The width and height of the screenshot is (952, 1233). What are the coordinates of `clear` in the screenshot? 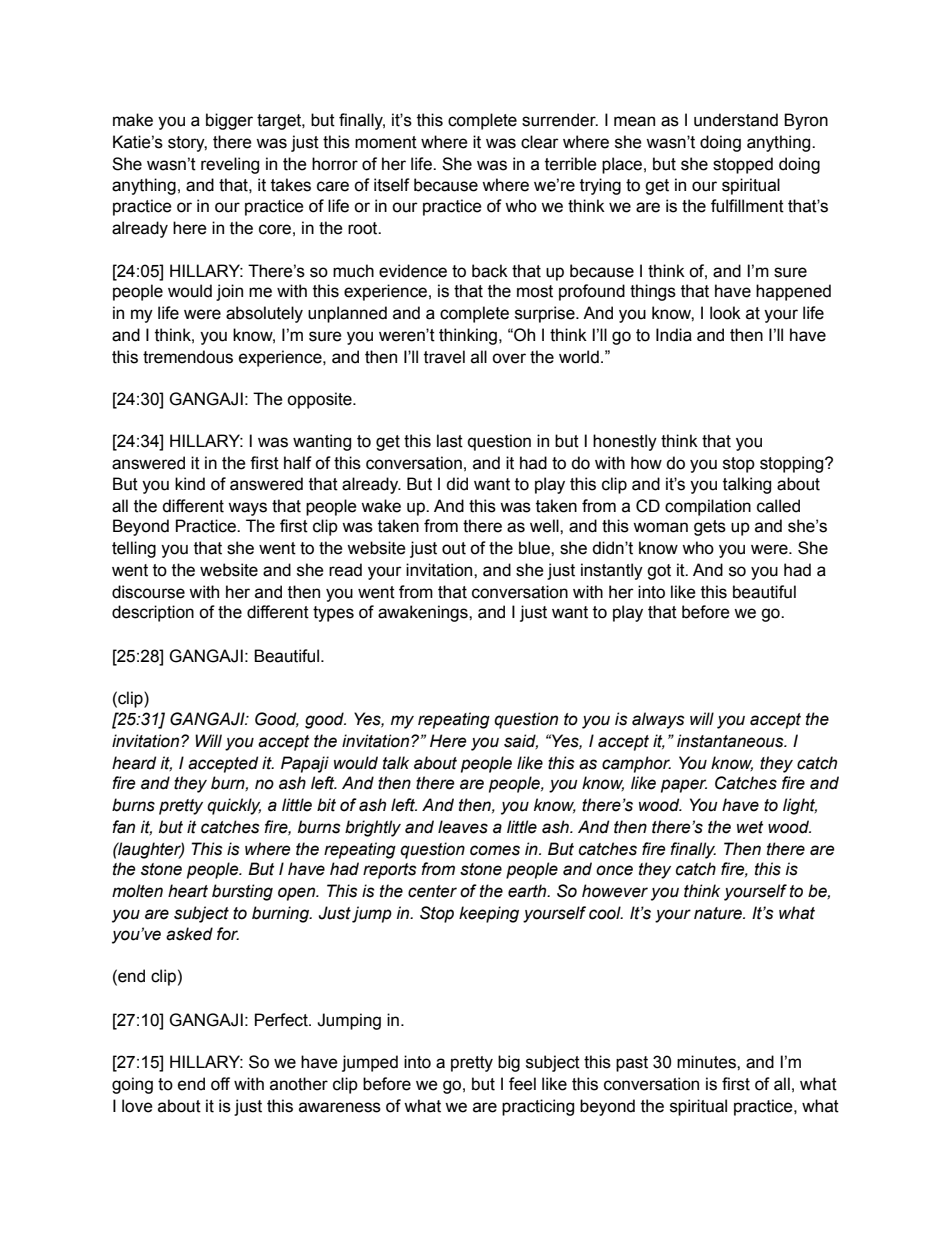 It's located at (540, 142).
